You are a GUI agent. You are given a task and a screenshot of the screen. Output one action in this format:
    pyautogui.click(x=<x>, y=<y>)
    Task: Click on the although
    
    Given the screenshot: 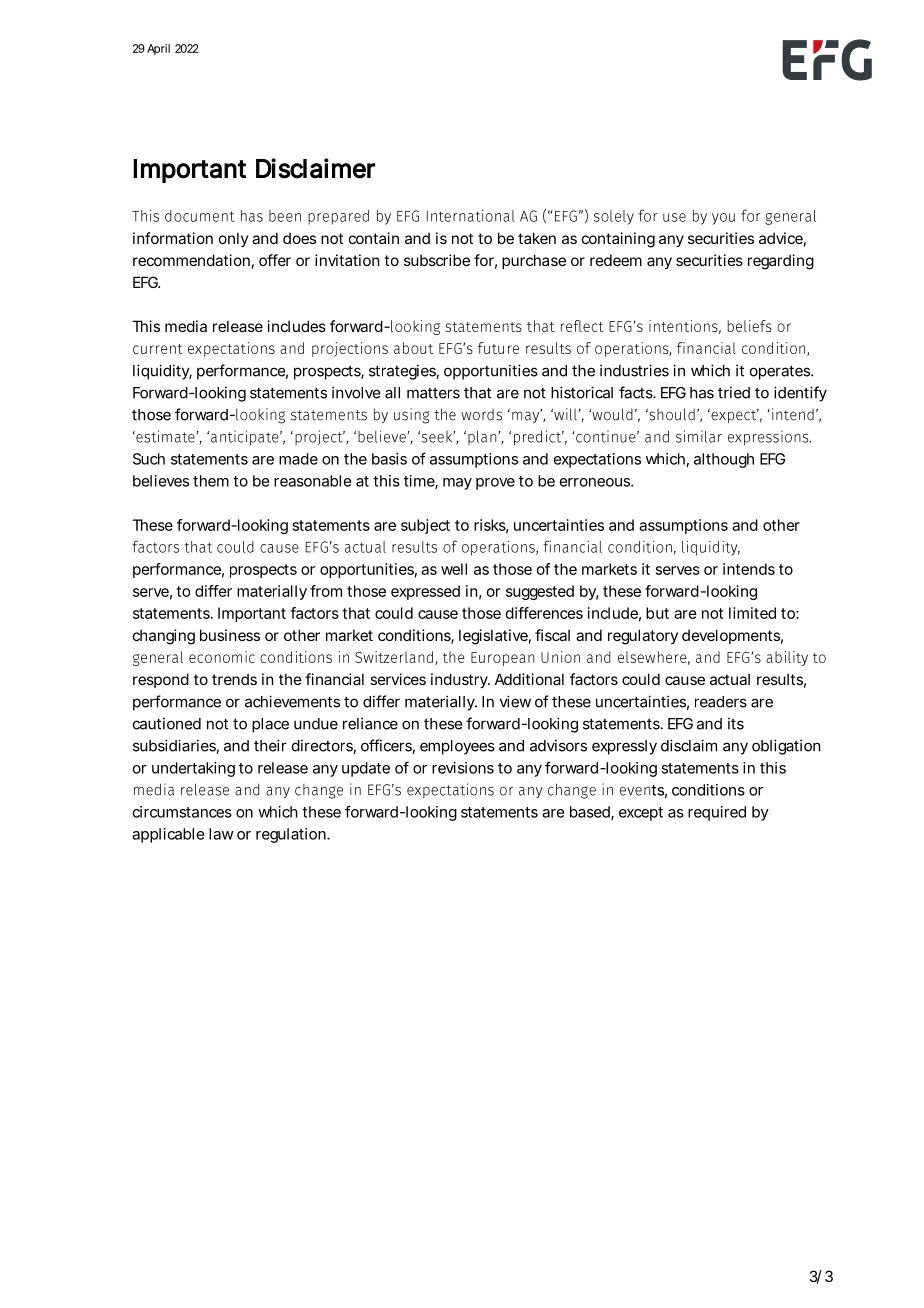 What is the action you would take?
    pyautogui.click(x=724, y=460)
